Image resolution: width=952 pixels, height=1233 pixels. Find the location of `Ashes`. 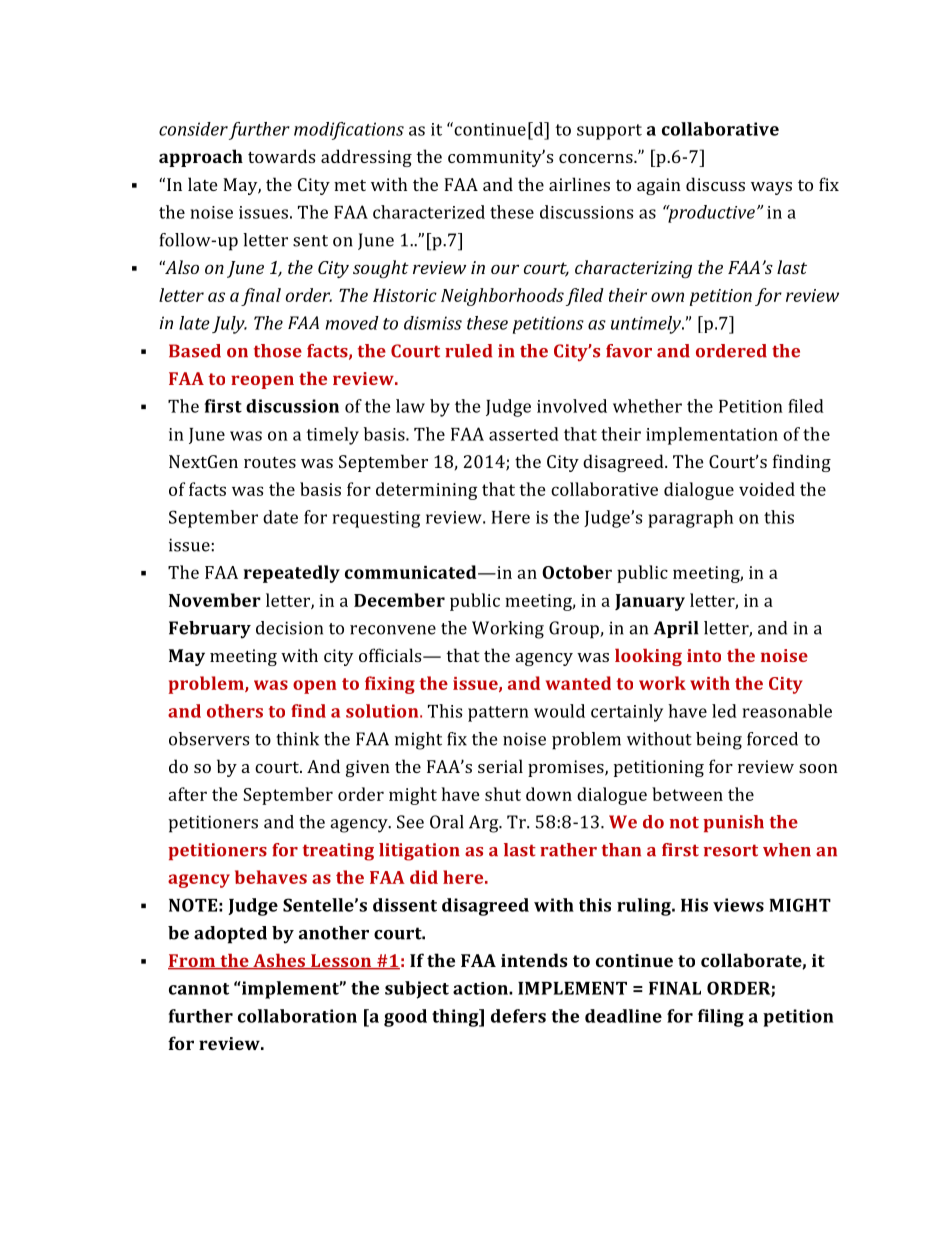

Ashes is located at coordinates (279, 961).
